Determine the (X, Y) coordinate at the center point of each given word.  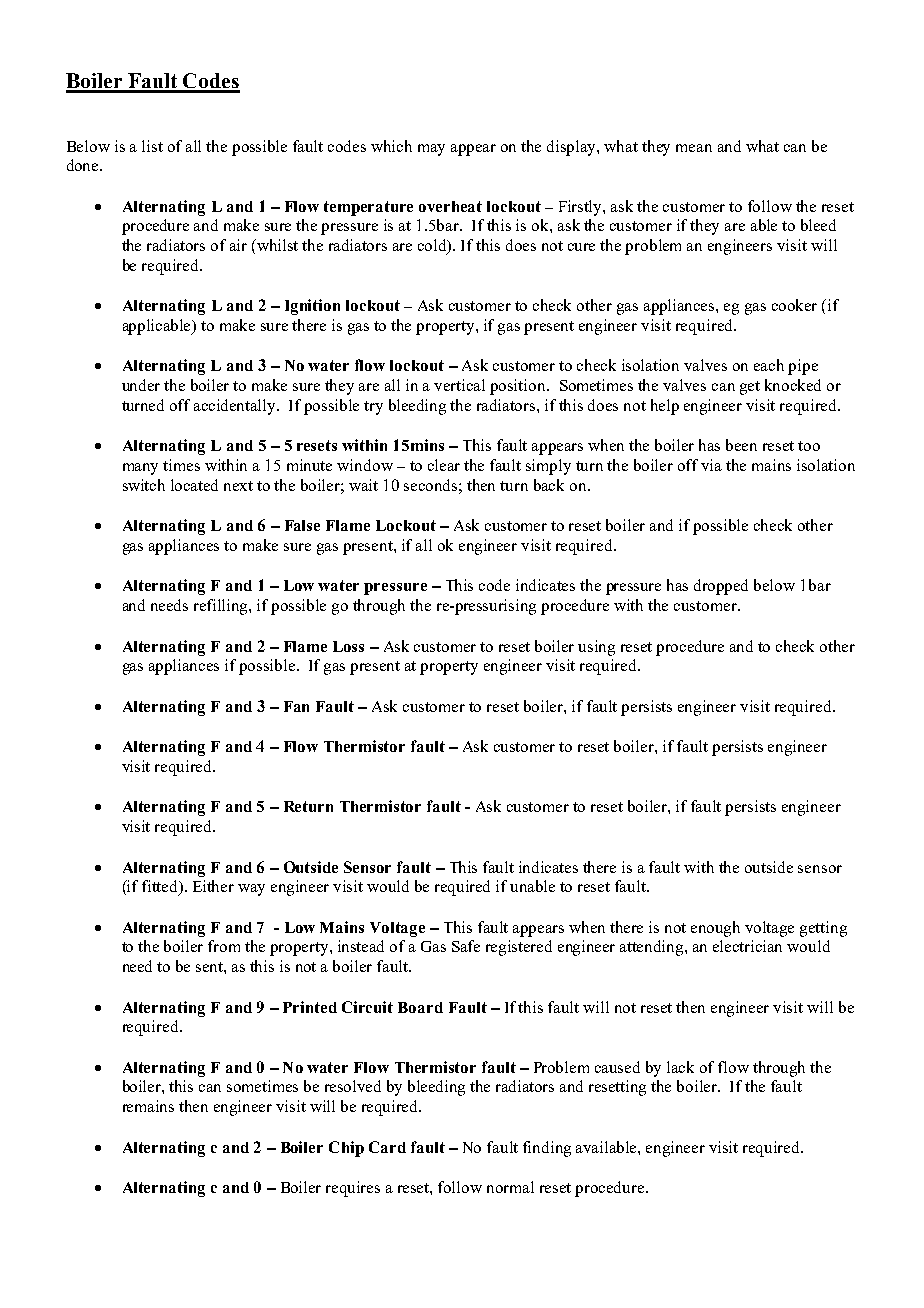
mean (694, 148)
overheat (450, 206)
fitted (161, 887)
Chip (346, 1149)
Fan (296, 706)
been (741, 445)
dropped (721, 587)
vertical (459, 385)
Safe (466, 946)
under (141, 385)
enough (715, 929)
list (152, 146)
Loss (348, 646)
